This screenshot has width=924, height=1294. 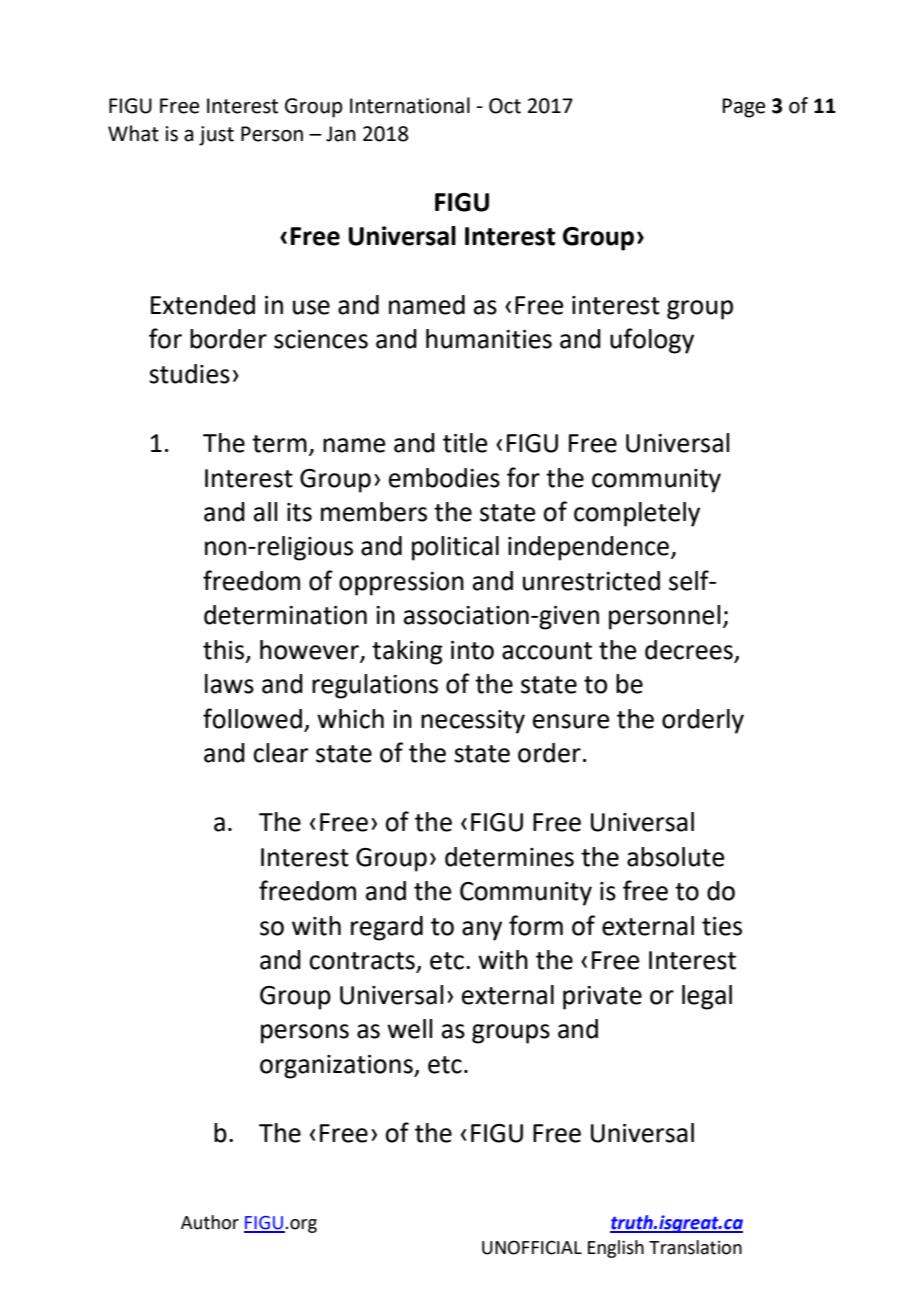 What do you see at coordinates (744, 108) in the screenshot?
I see `Page` at bounding box center [744, 108].
